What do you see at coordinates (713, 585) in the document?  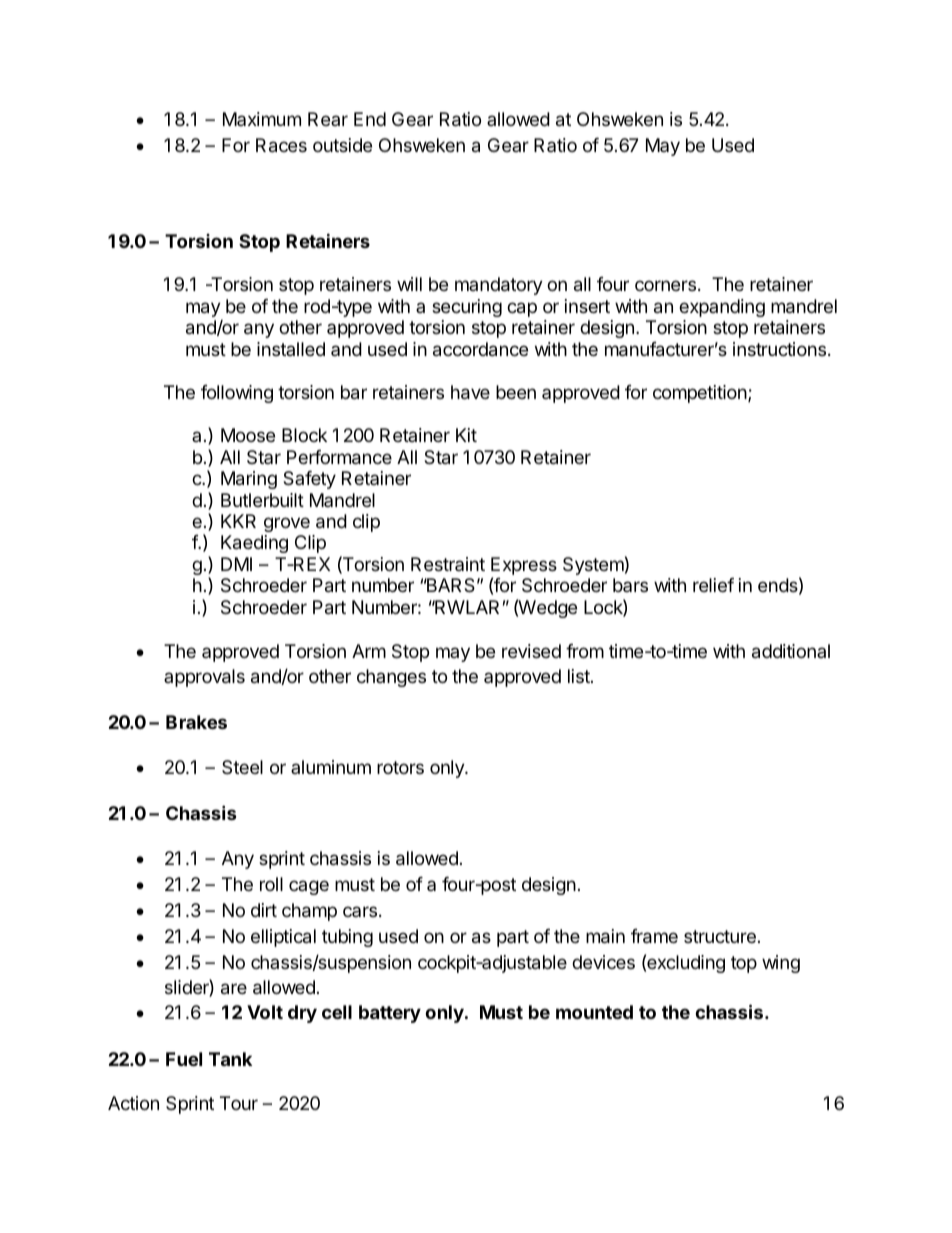 I see `relief` at bounding box center [713, 585].
